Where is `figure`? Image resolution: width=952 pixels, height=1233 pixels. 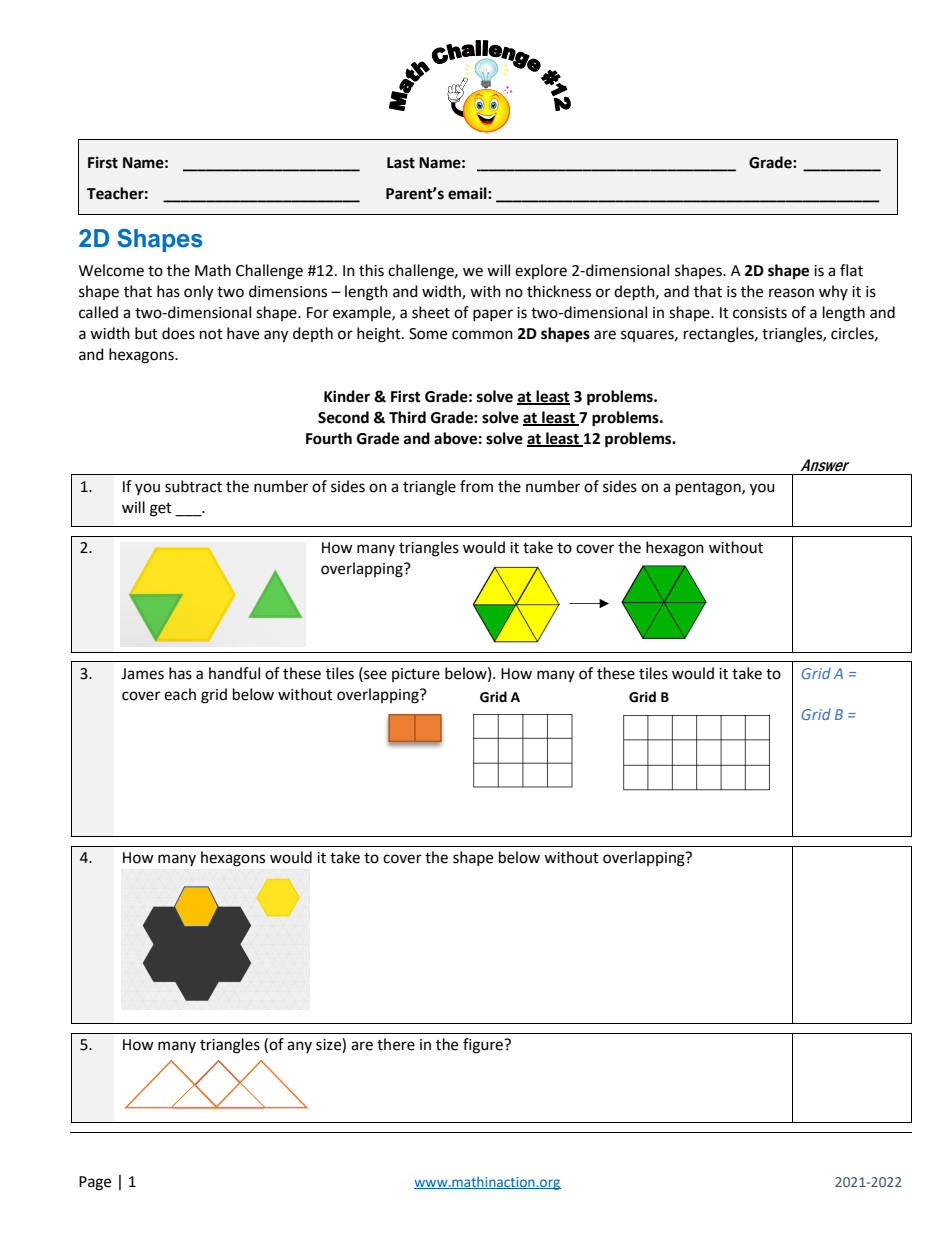
figure is located at coordinates (484, 1046).
